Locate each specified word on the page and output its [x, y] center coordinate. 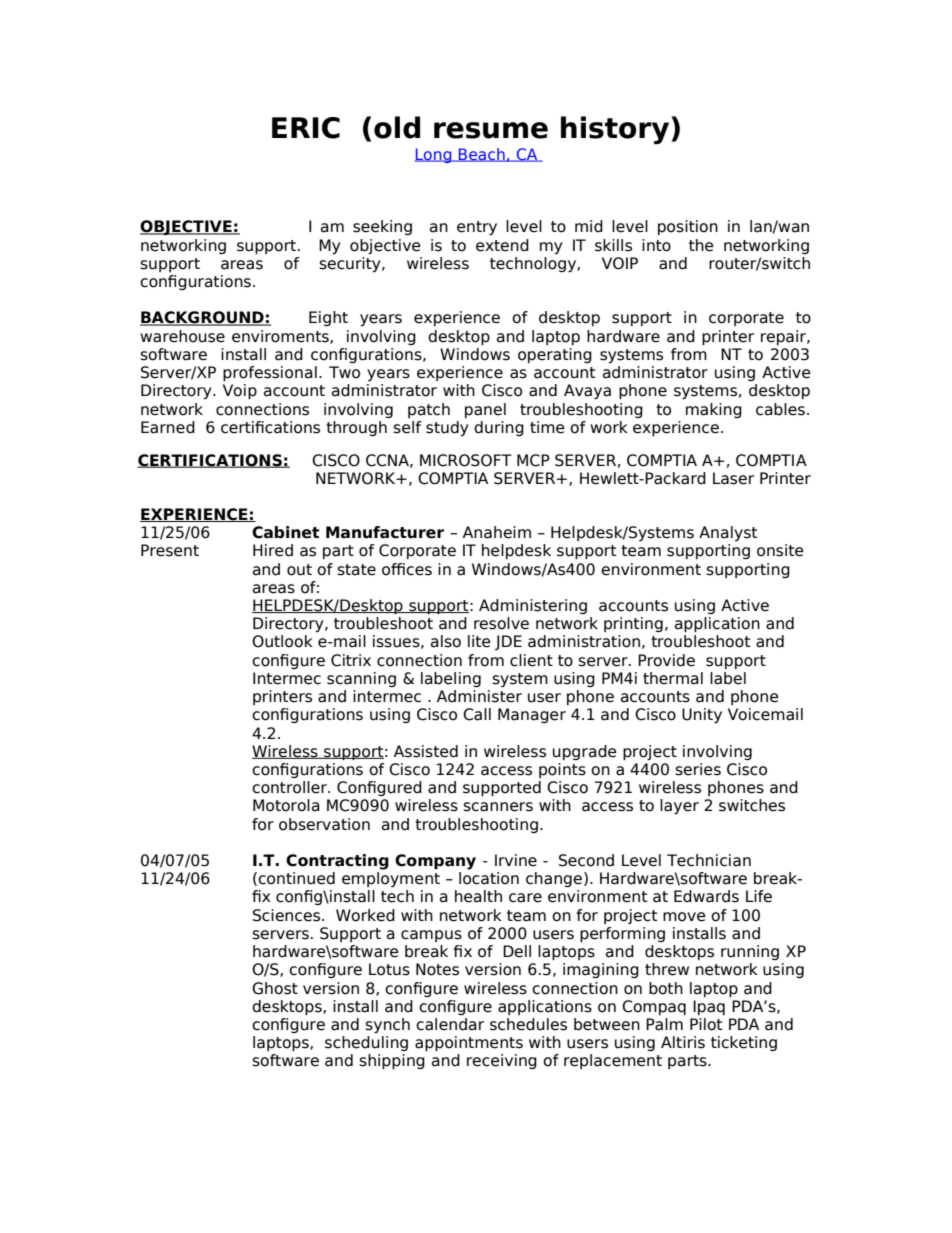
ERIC [306, 128]
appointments [469, 1043]
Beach [482, 155]
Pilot [706, 1024]
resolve [501, 623]
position [688, 227]
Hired [273, 550]
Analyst [728, 533]
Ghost [275, 988]
